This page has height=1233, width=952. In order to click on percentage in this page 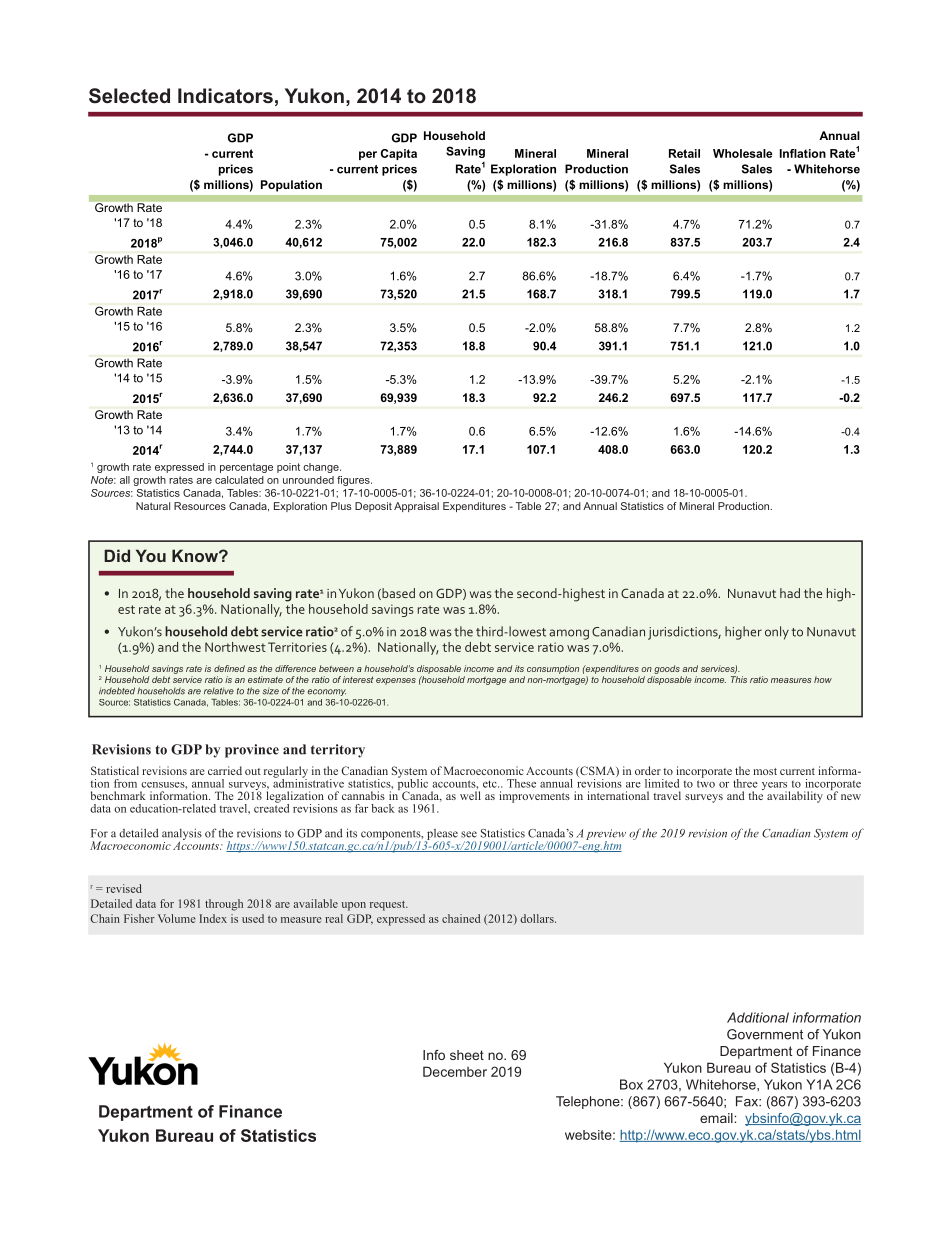, I will do `click(246, 468)`.
